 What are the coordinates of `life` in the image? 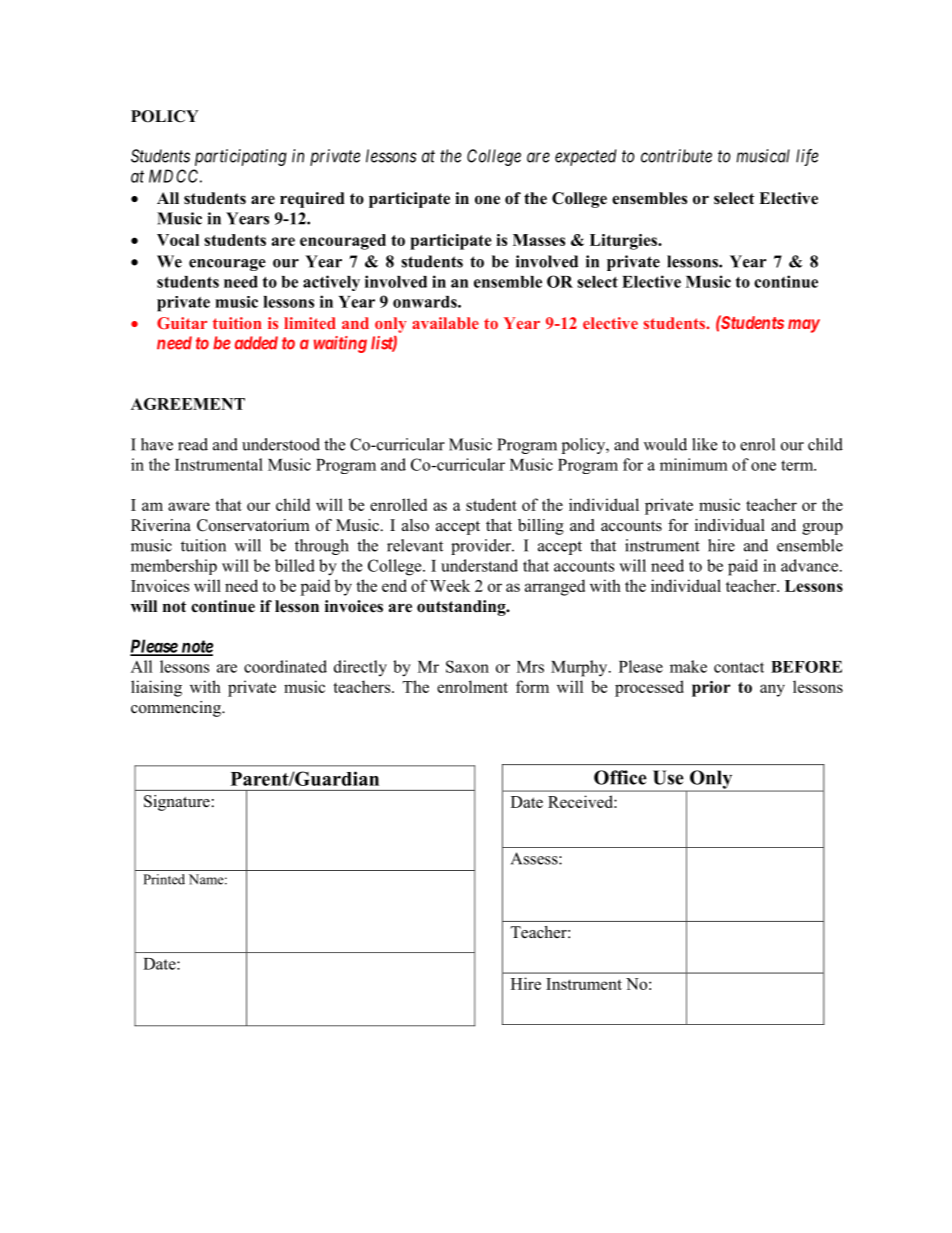 It's located at (807, 157).
